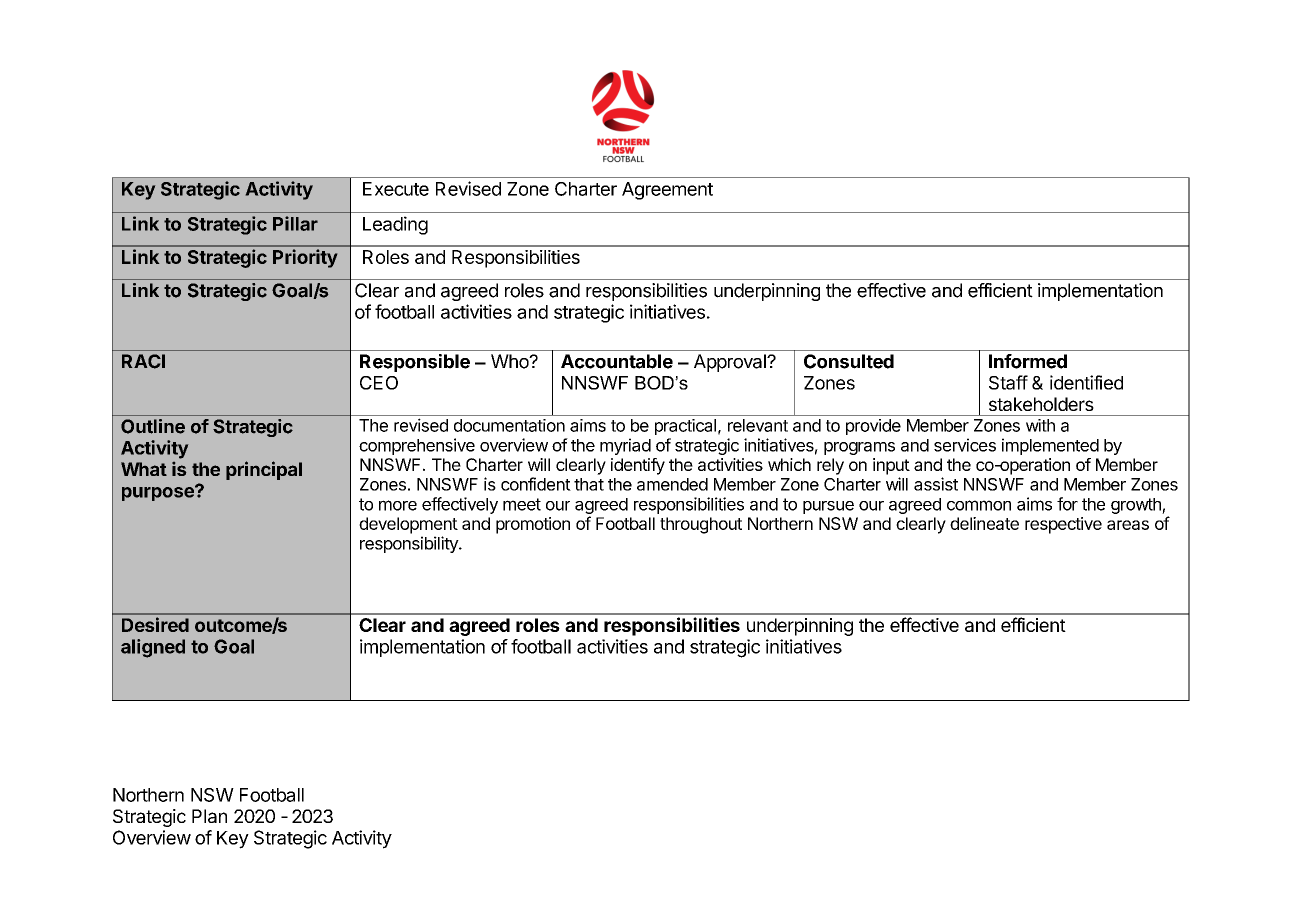 Image resolution: width=1308 pixels, height=924 pixels. I want to click on Informed, so click(1028, 361).
